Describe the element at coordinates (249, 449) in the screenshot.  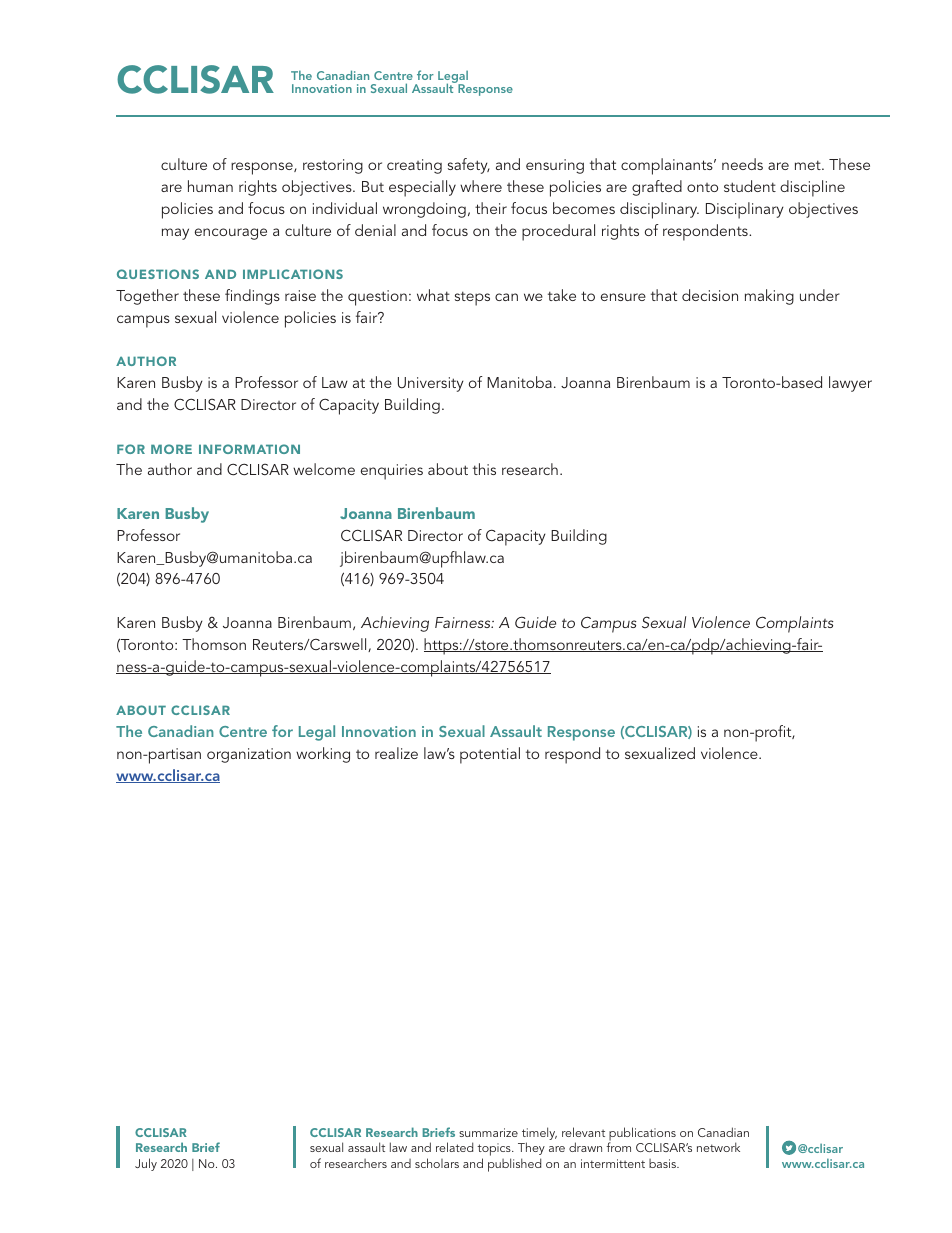
I see `INFORMATION` at that location.
